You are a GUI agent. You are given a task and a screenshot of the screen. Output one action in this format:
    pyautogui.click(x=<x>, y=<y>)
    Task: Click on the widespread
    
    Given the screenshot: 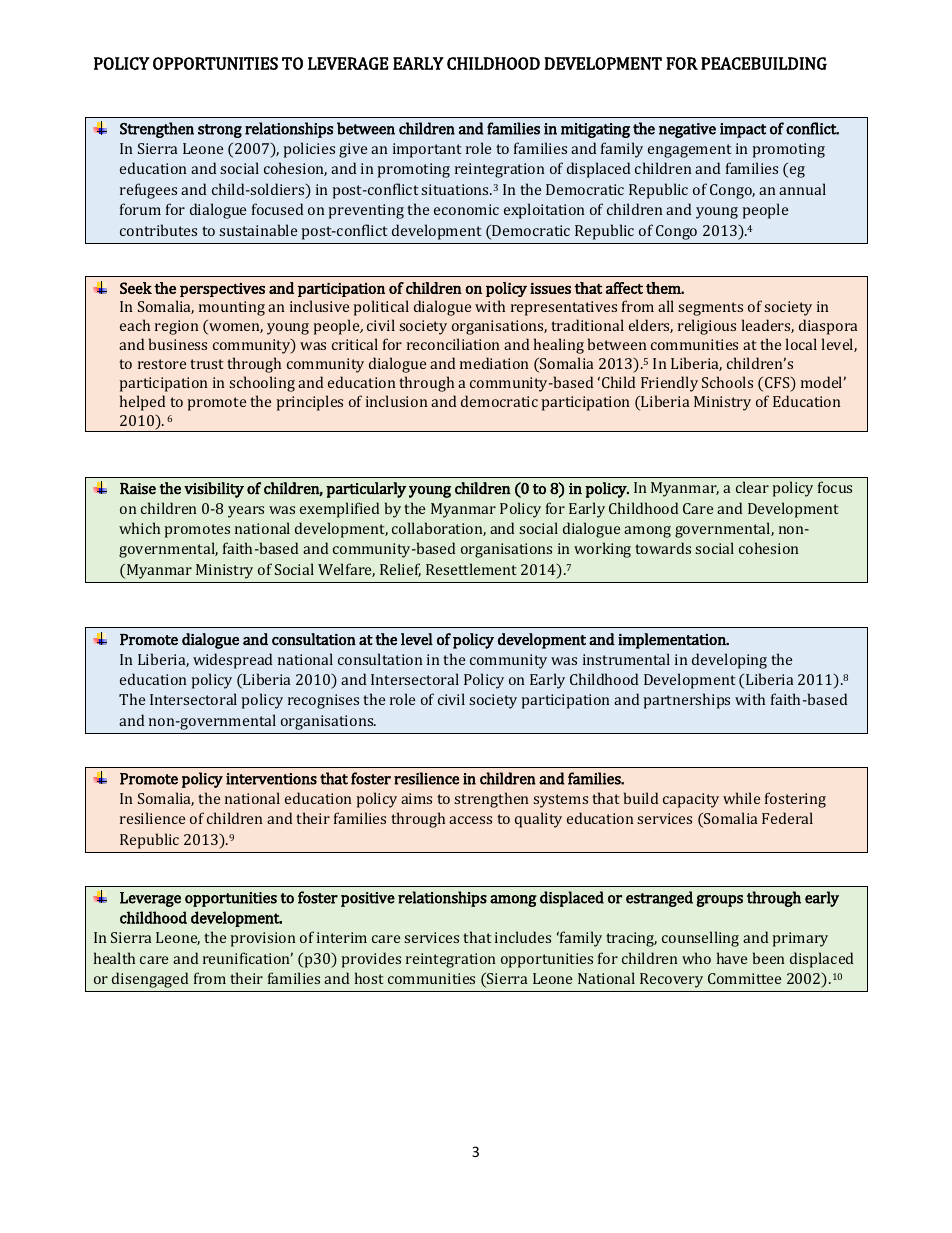 What is the action you would take?
    pyautogui.click(x=232, y=661)
